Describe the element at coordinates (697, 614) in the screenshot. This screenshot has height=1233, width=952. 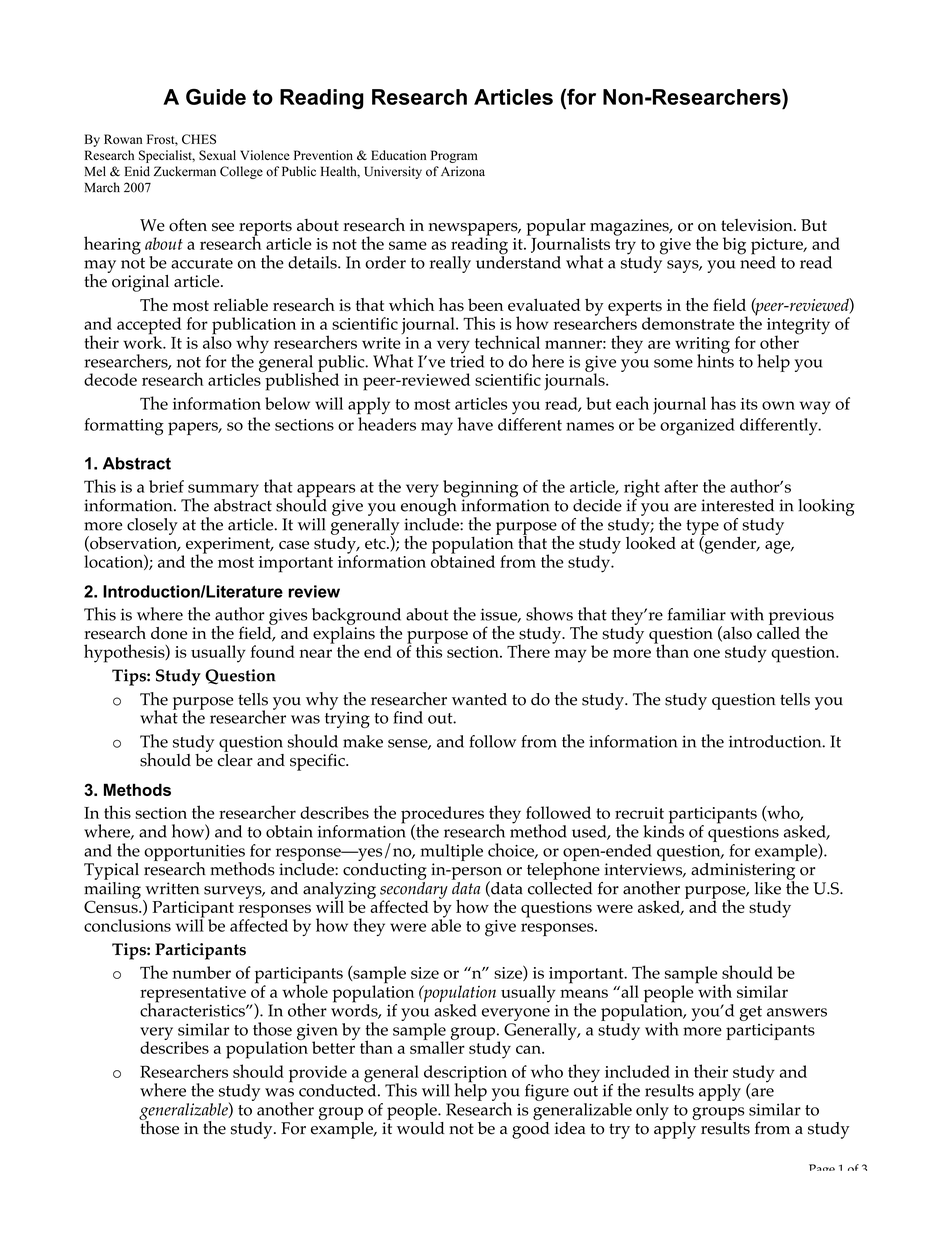
I see `familiar` at that location.
